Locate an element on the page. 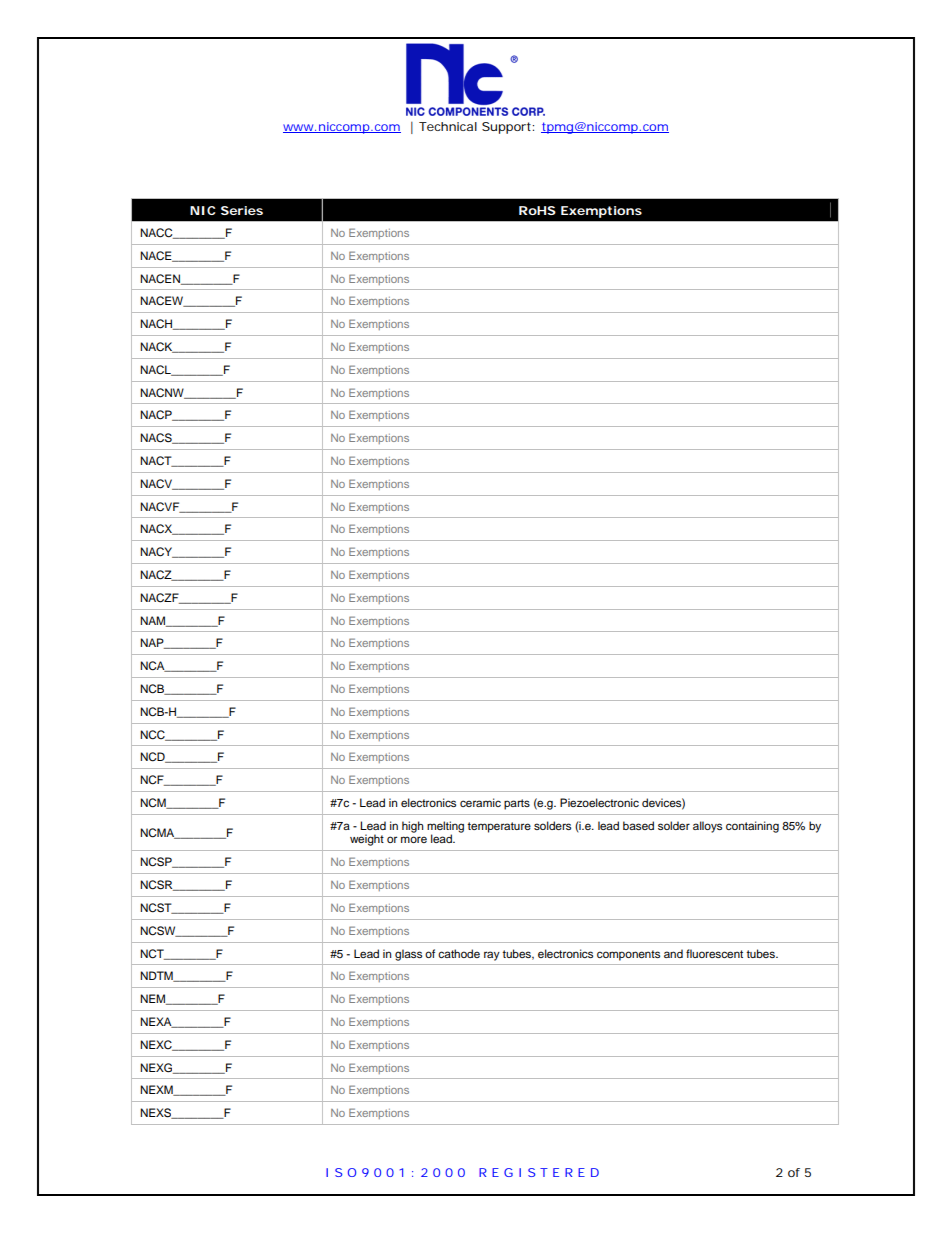 Image resolution: width=952 pixels, height=1233 pixels. weight is located at coordinates (367, 840).
